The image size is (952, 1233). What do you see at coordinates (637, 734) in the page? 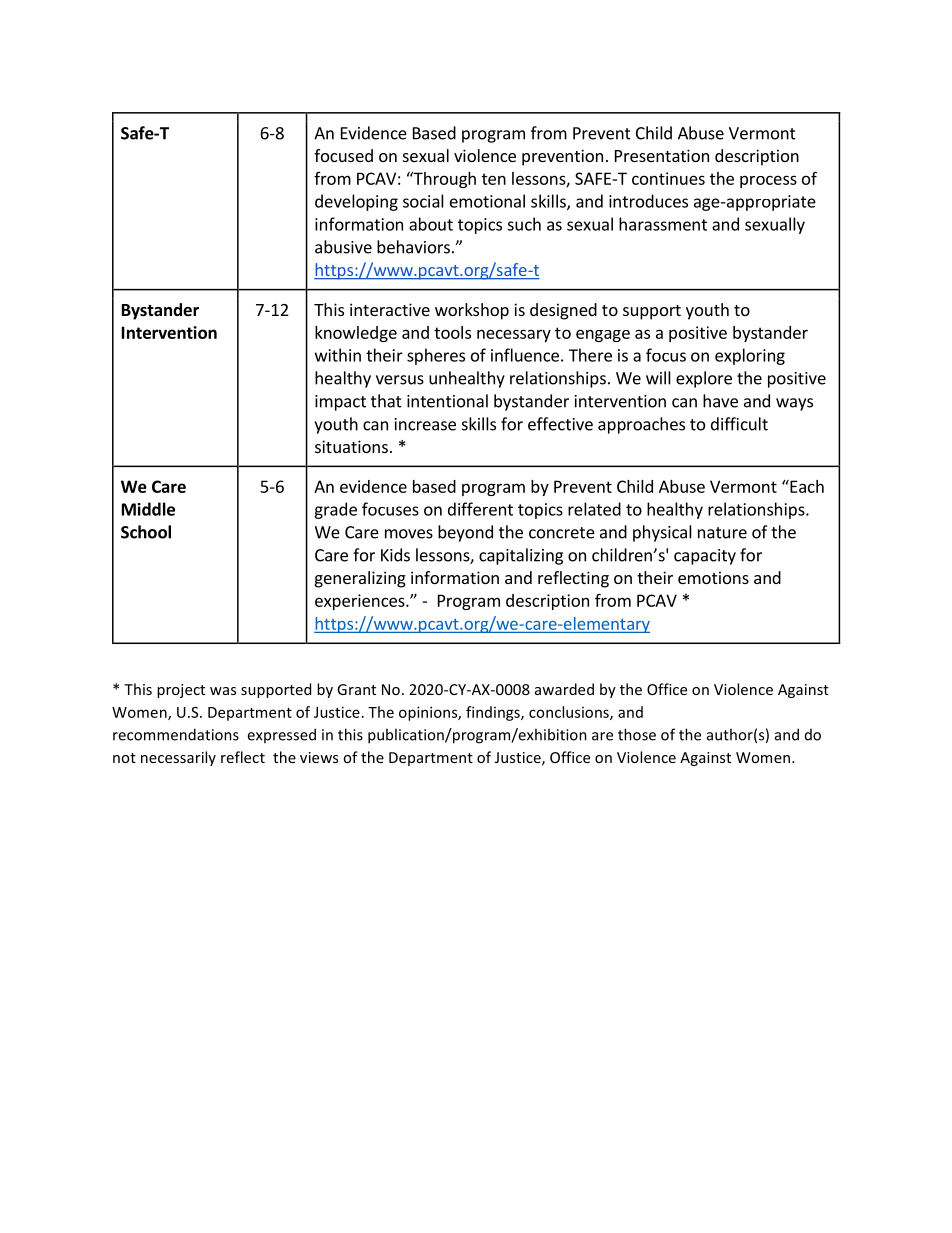
I see `those` at bounding box center [637, 734].
